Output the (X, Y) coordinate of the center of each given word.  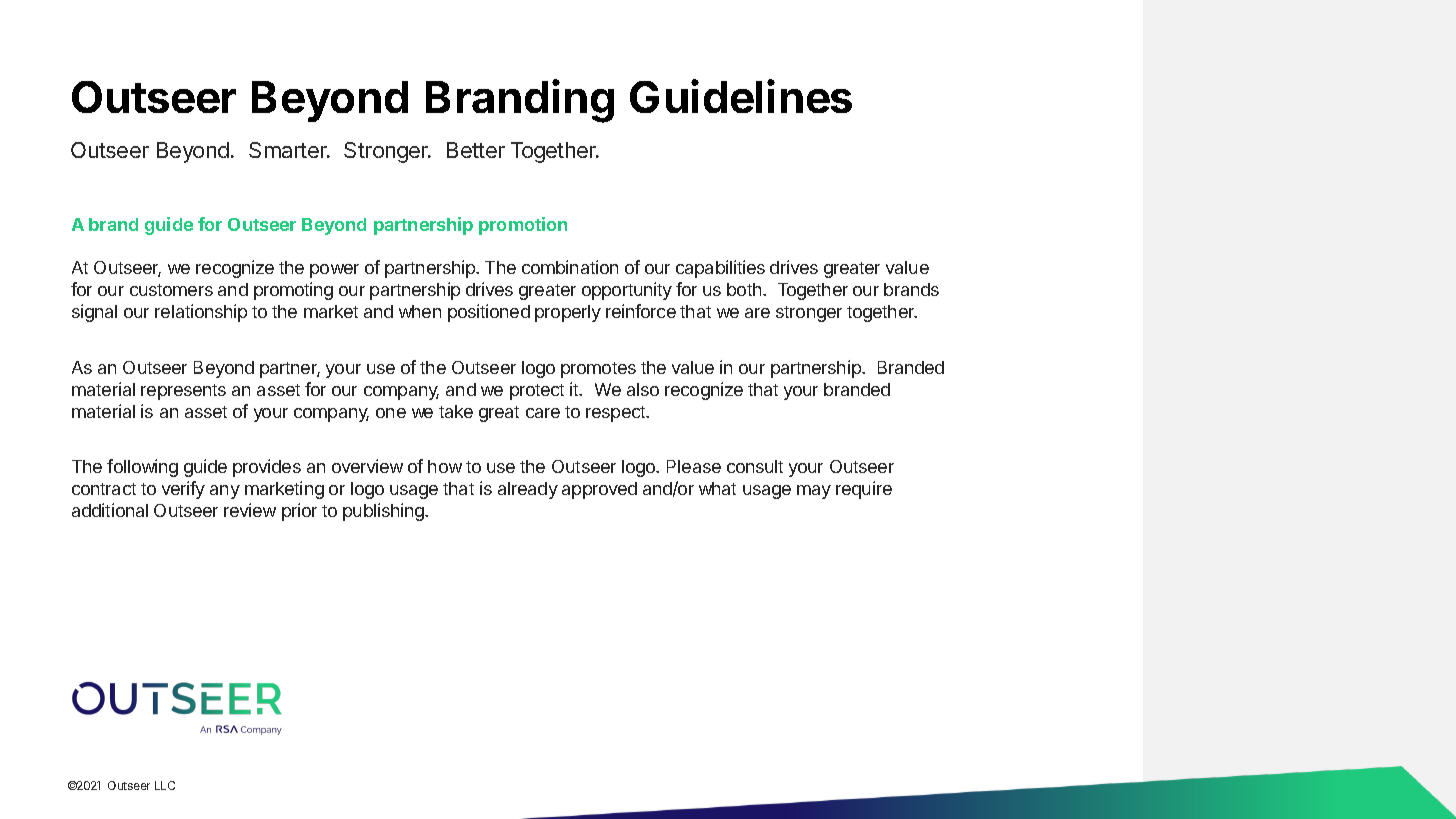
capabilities (720, 269)
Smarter (289, 150)
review (250, 510)
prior (299, 512)
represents (183, 392)
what (717, 488)
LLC (165, 785)
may (814, 492)
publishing (384, 512)
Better (476, 150)
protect (537, 392)
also (643, 389)
